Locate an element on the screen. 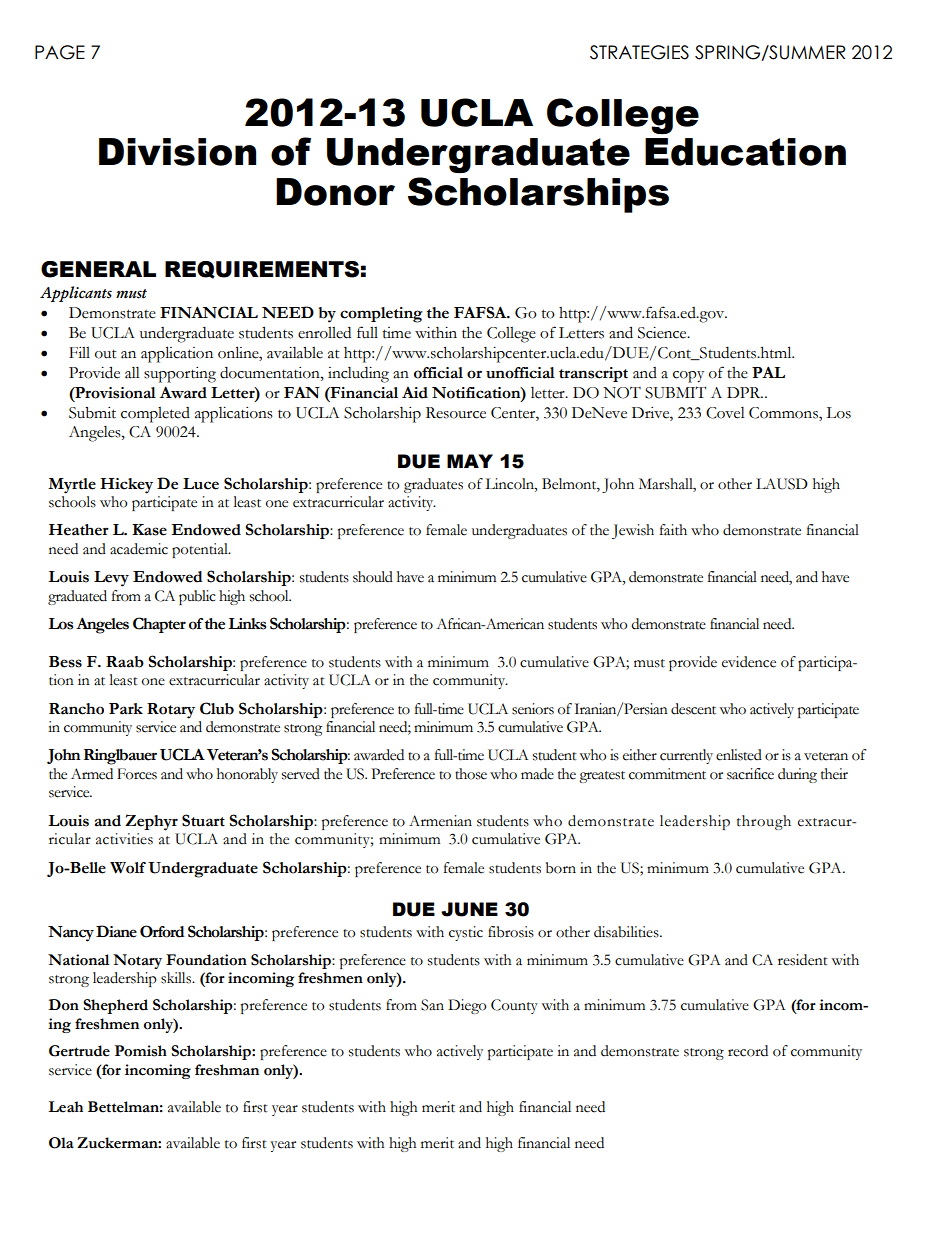 The image size is (952, 1233). freshman is located at coordinates (227, 1070).
